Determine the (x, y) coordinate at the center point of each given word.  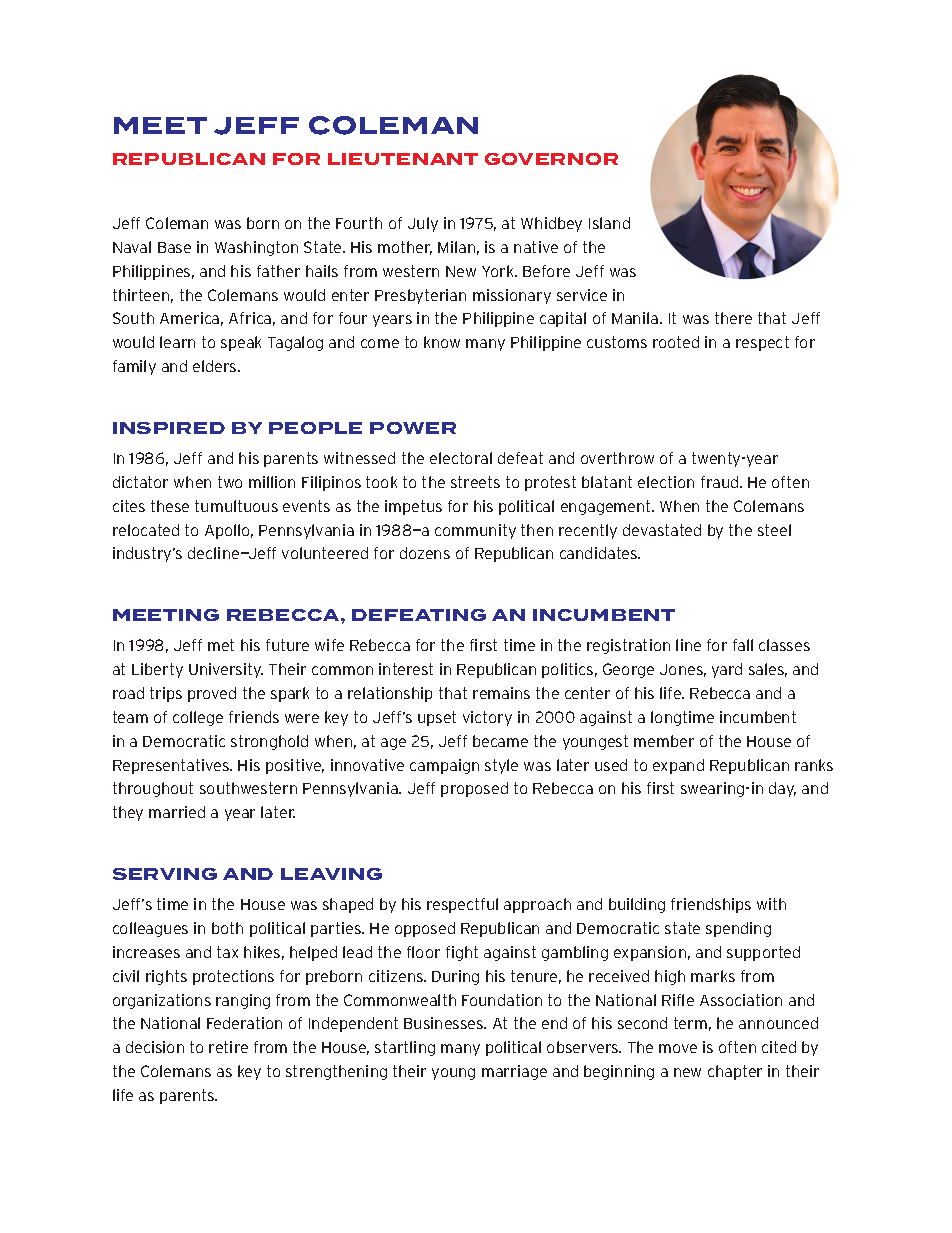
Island (609, 223)
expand (678, 766)
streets (475, 482)
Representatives (172, 766)
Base (174, 247)
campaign (444, 766)
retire (228, 1047)
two (230, 482)
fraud (721, 482)
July (423, 224)
